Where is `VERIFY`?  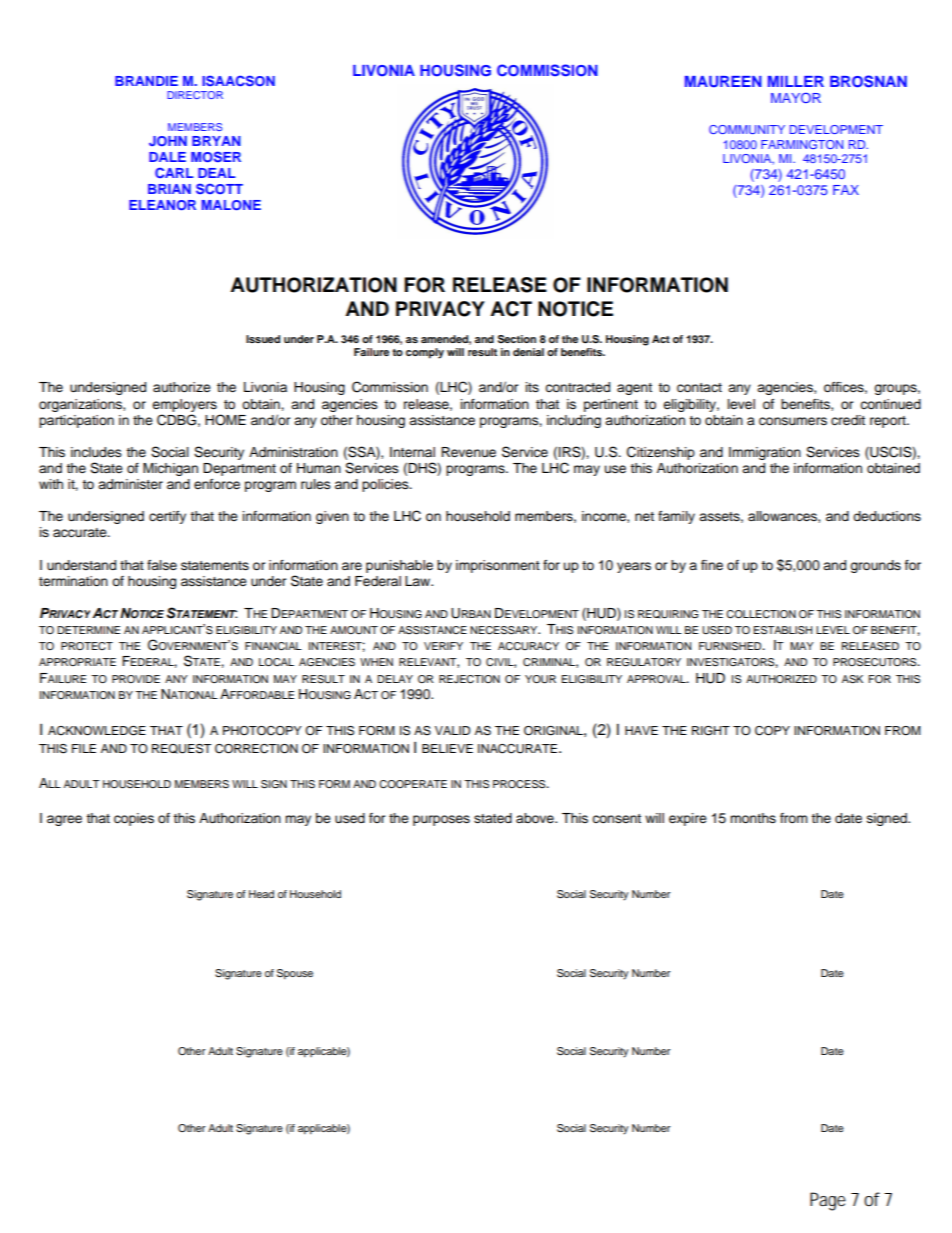 VERIFY is located at coordinates (443, 646).
